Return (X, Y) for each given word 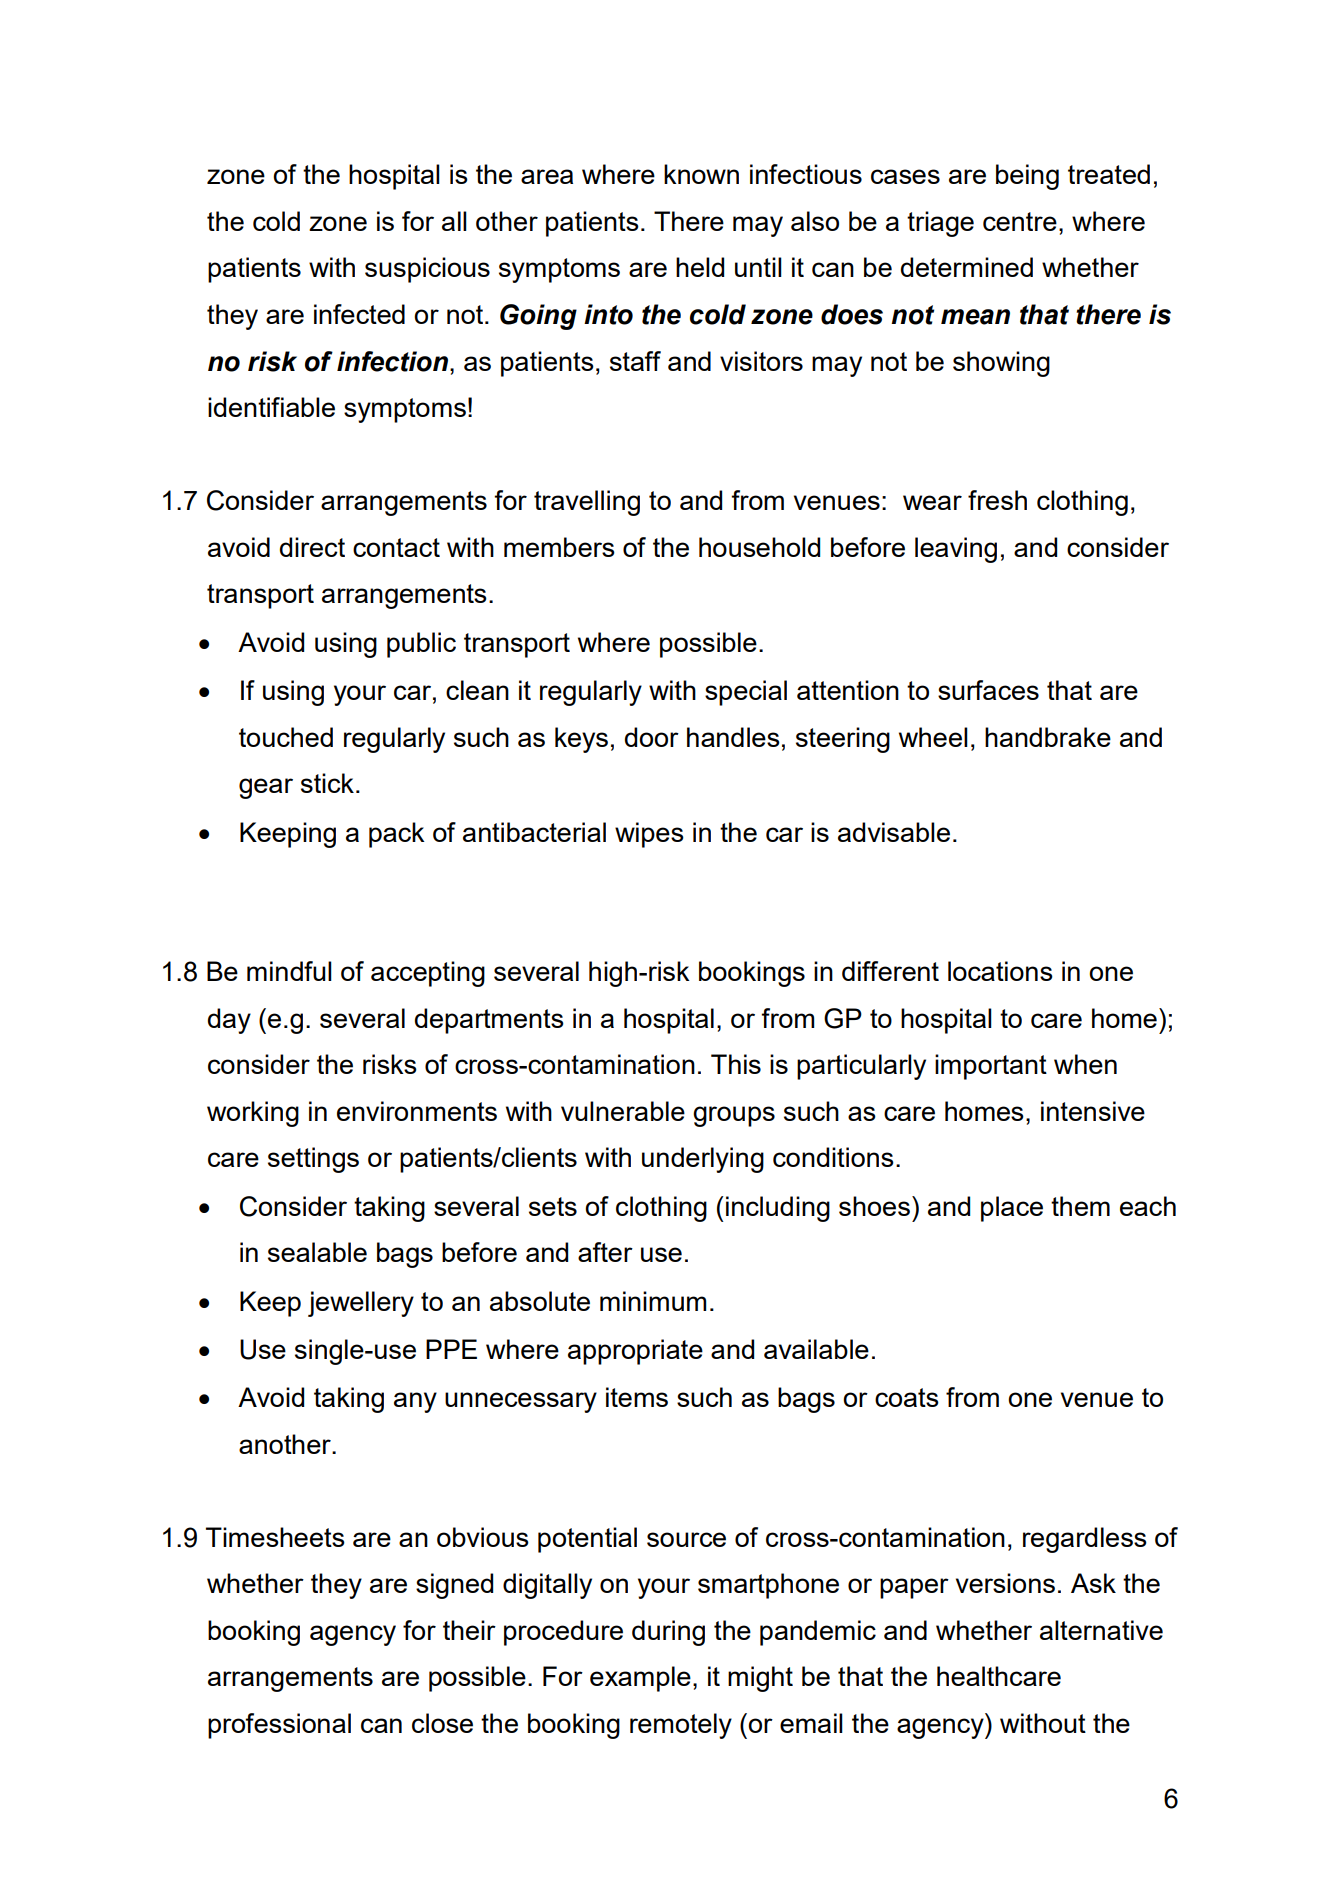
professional (279, 1726)
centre (1020, 221)
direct (312, 547)
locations (1000, 971)
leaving (956, 550)
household (759, 547)
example (640, 1679)
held (700, 267)
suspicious (427, 270)
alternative (1101, 1630)
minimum (653, 1301)
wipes (649, 835)
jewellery (361, 1304)
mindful (289, 971)
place (1012, 1209)
